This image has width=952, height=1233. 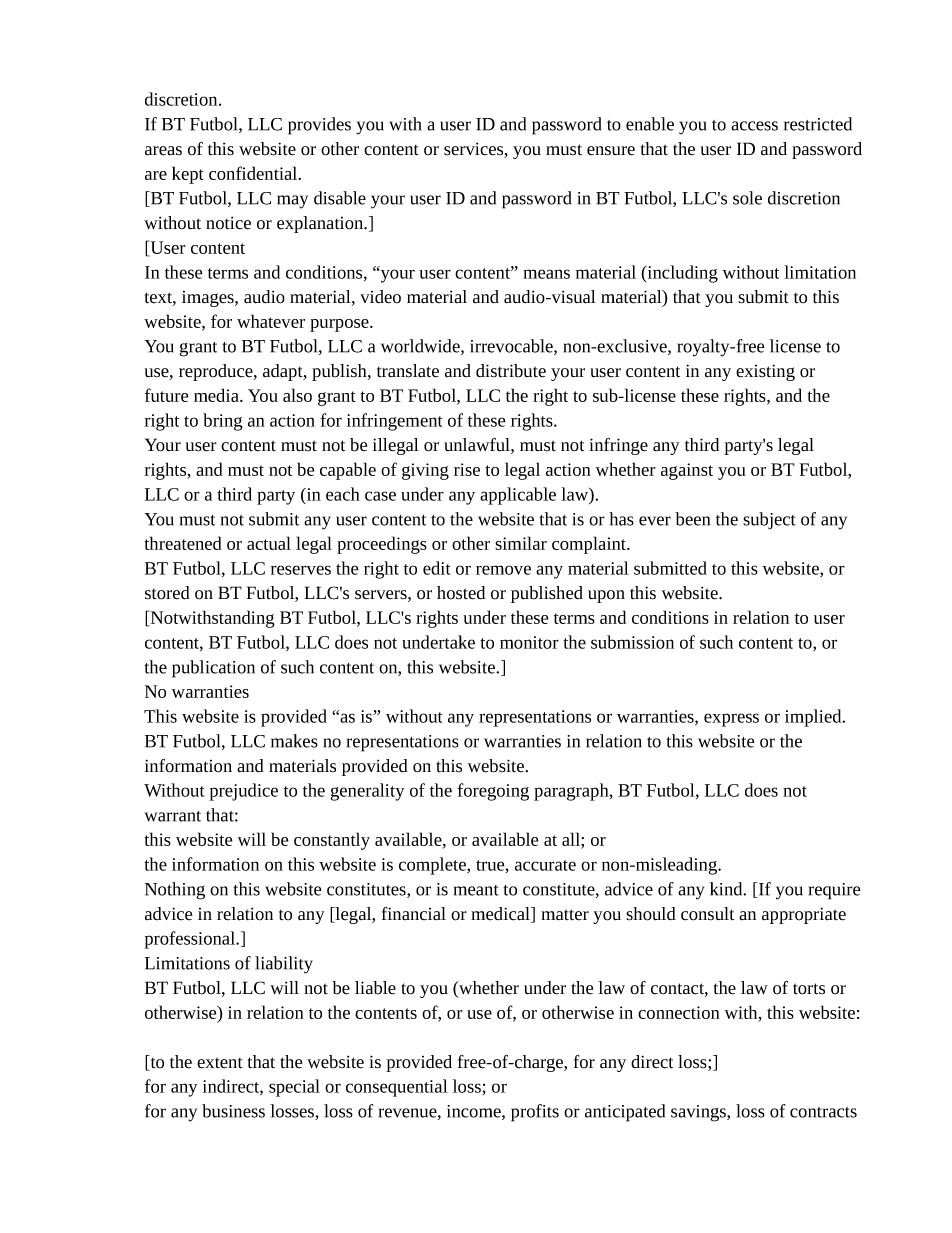 What do you see at coordinates (611, 151) in the image?
I see `ensure` at bounding box center [611, 151].
